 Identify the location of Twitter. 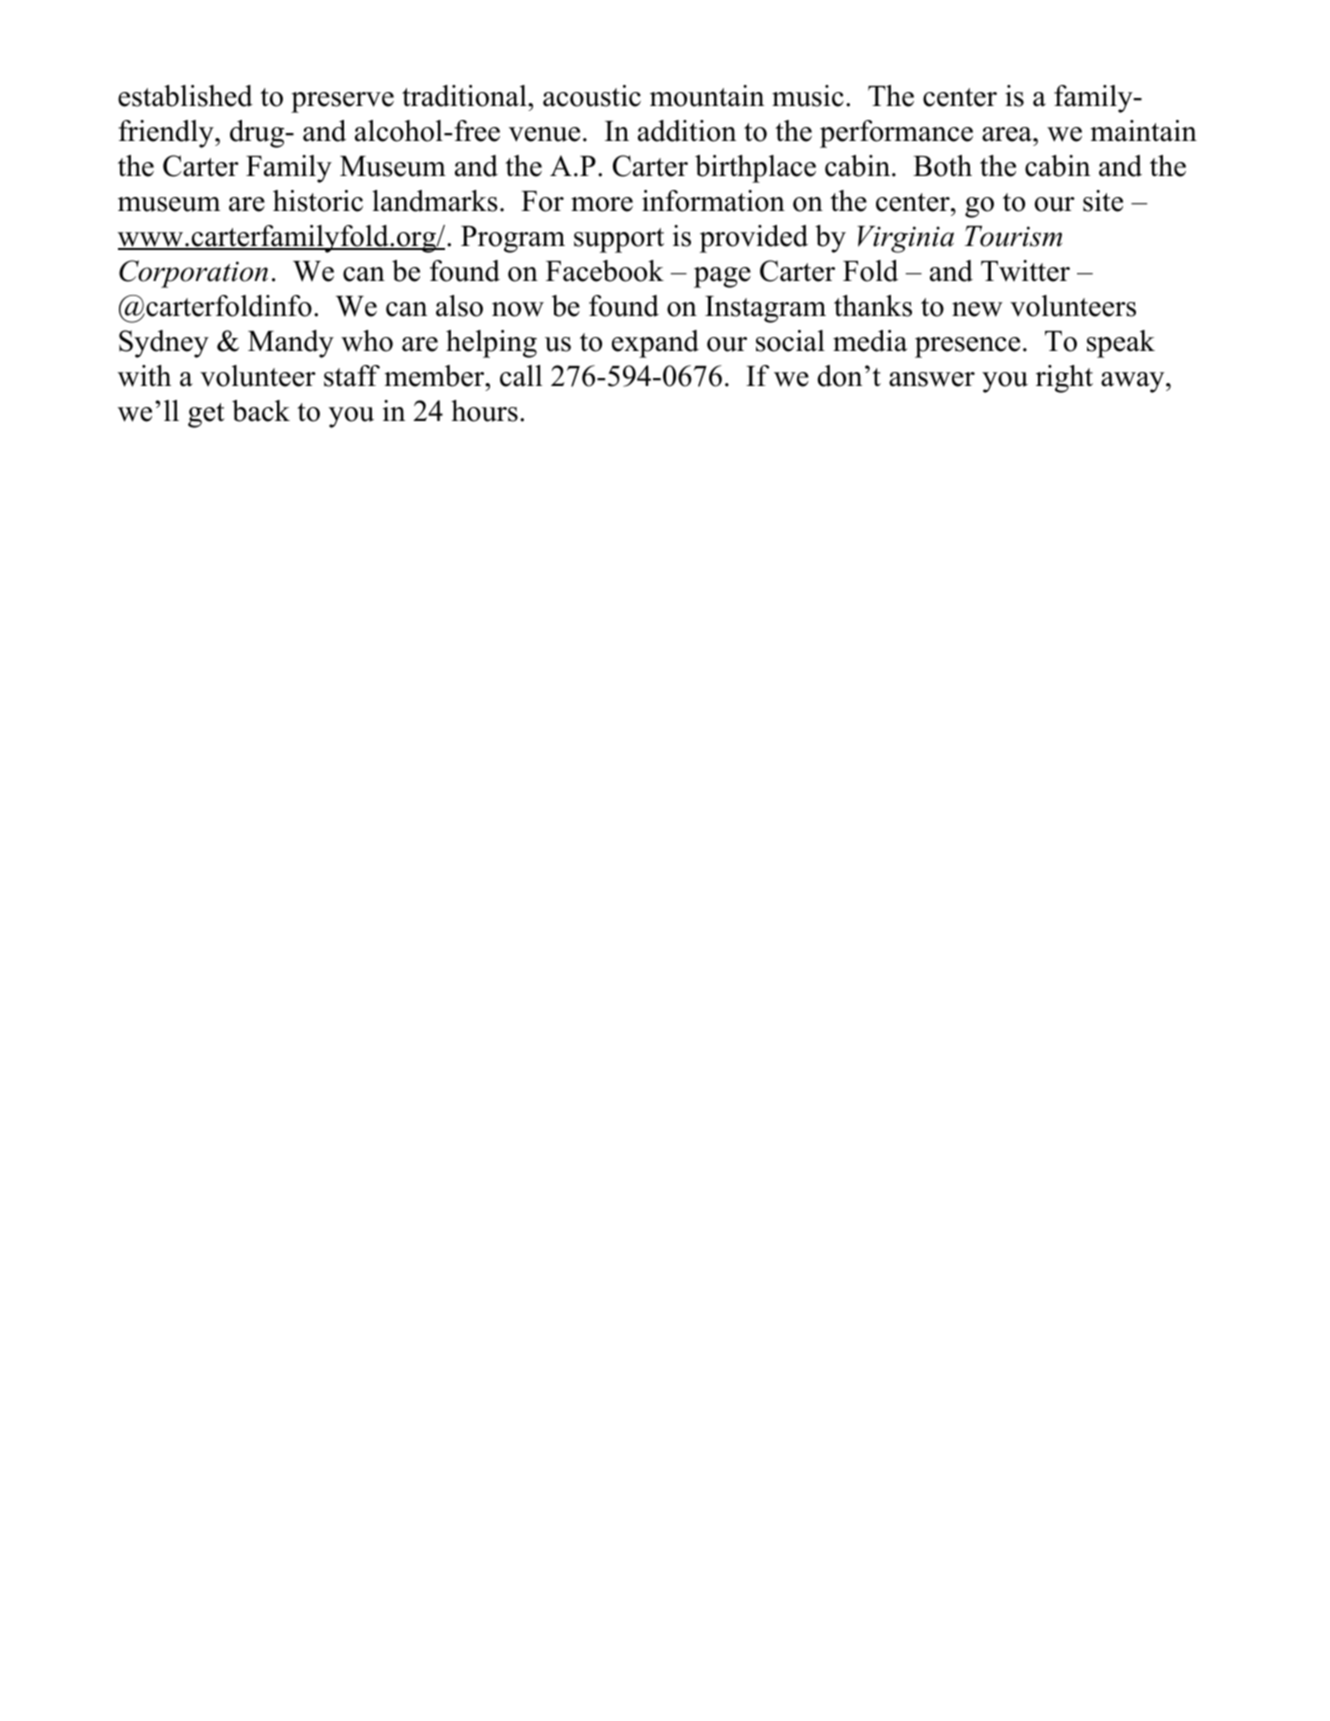
(1025, 271).
